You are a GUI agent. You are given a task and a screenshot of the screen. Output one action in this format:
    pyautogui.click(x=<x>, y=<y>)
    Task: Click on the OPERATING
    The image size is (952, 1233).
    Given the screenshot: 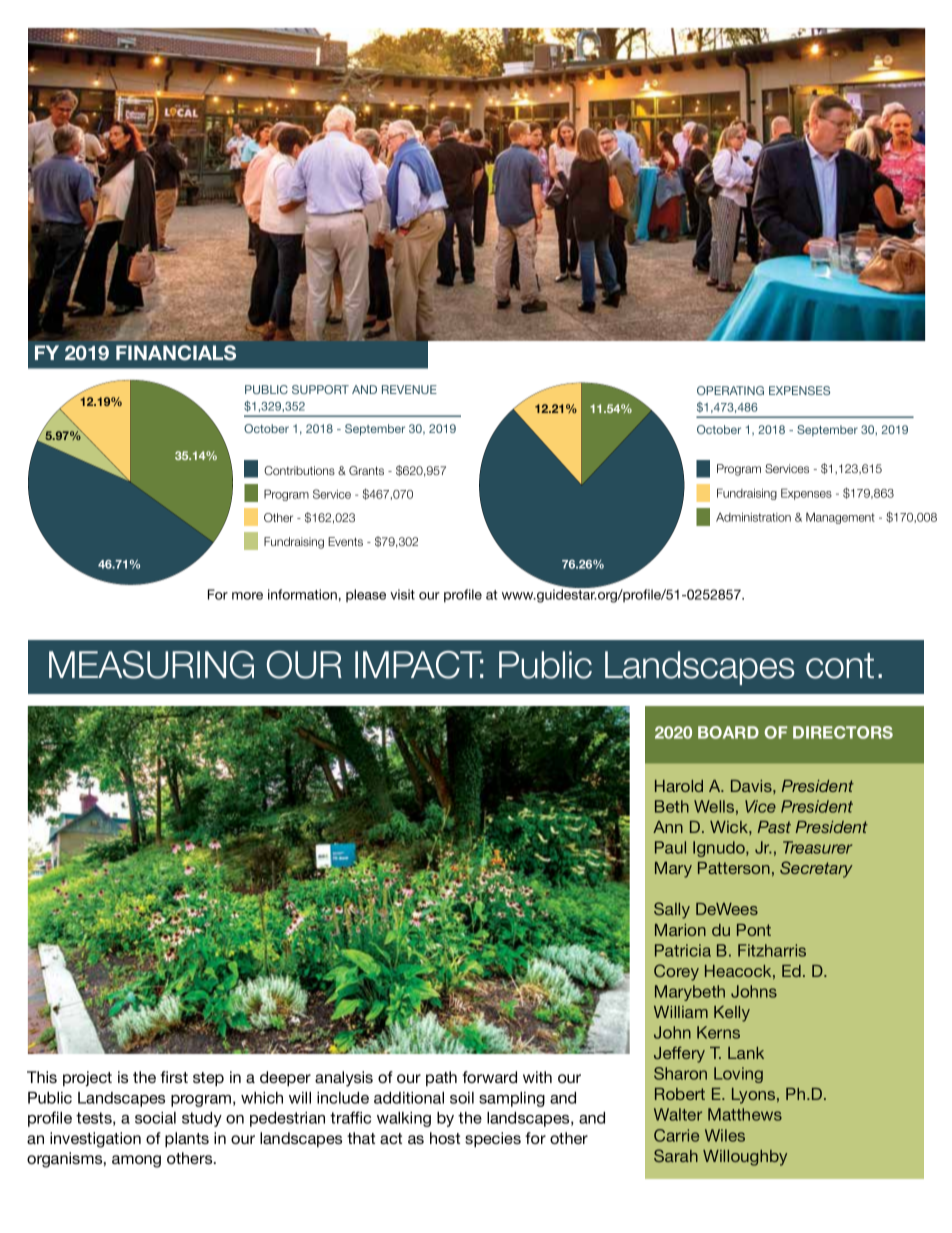 What is the action you would take?
    pyautogui.click(x=730, y=390)
